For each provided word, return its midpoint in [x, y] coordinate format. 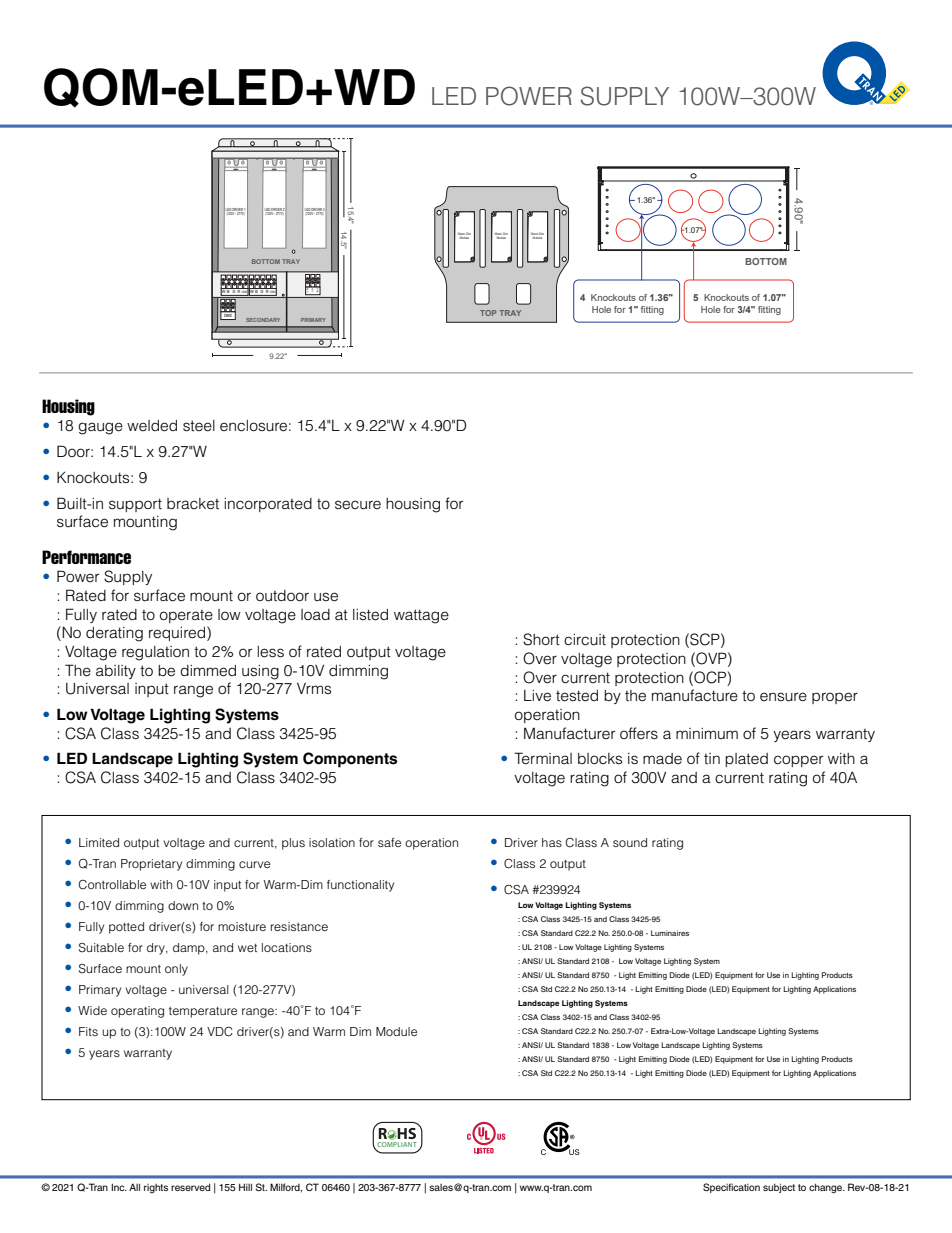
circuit [585, 640]
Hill [245, 1187]
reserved [190, 1187]
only [176, 970]
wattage [421, 616]
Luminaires [670, 933]
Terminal [543, 758]
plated [746, 760]
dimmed [208, 671]
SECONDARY [263, 320]
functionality [360, 886]
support [135, 505]
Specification [731, 1188]
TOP [488, 313]
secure [358, 505]
